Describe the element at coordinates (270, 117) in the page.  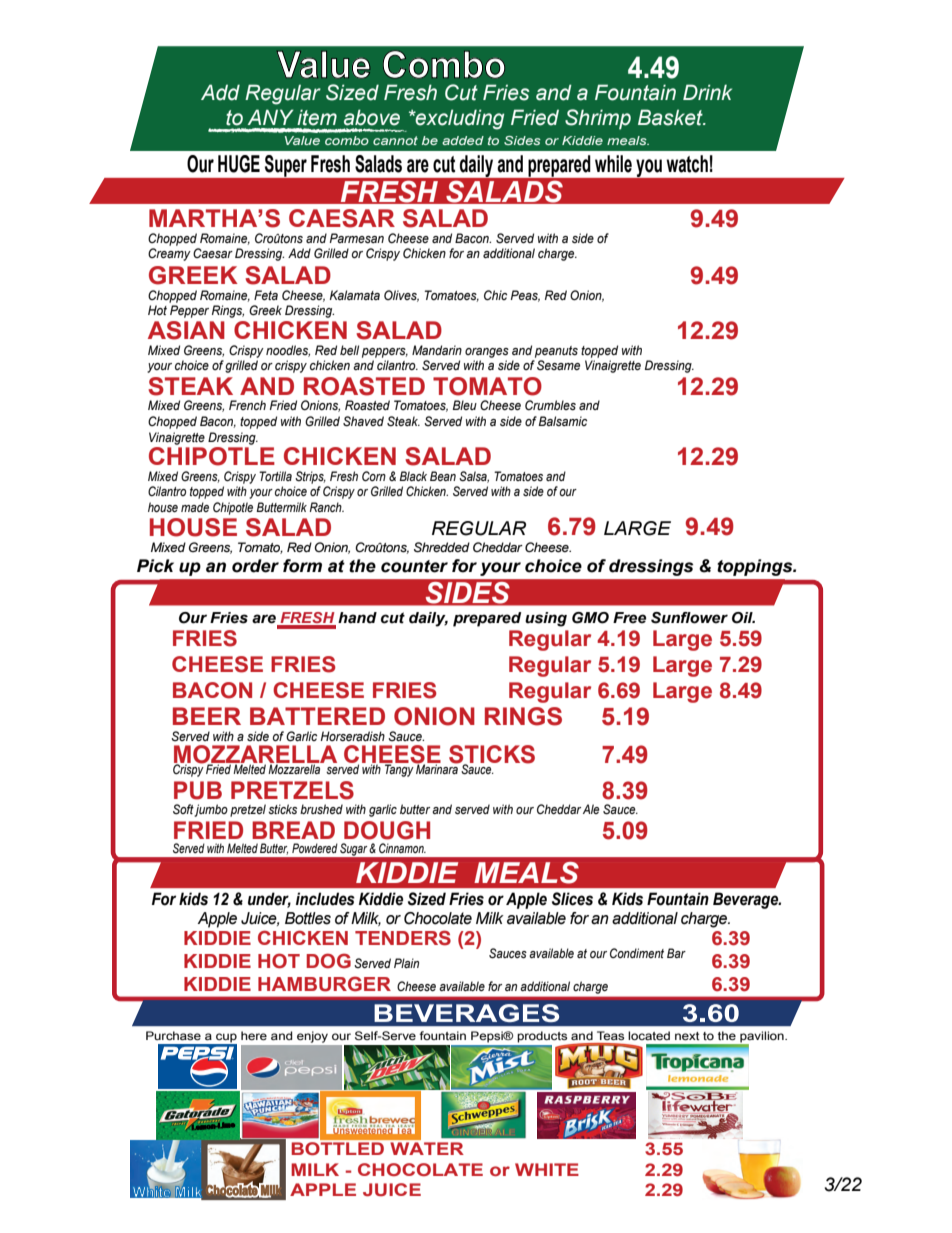
I see `ANY` at that location.
